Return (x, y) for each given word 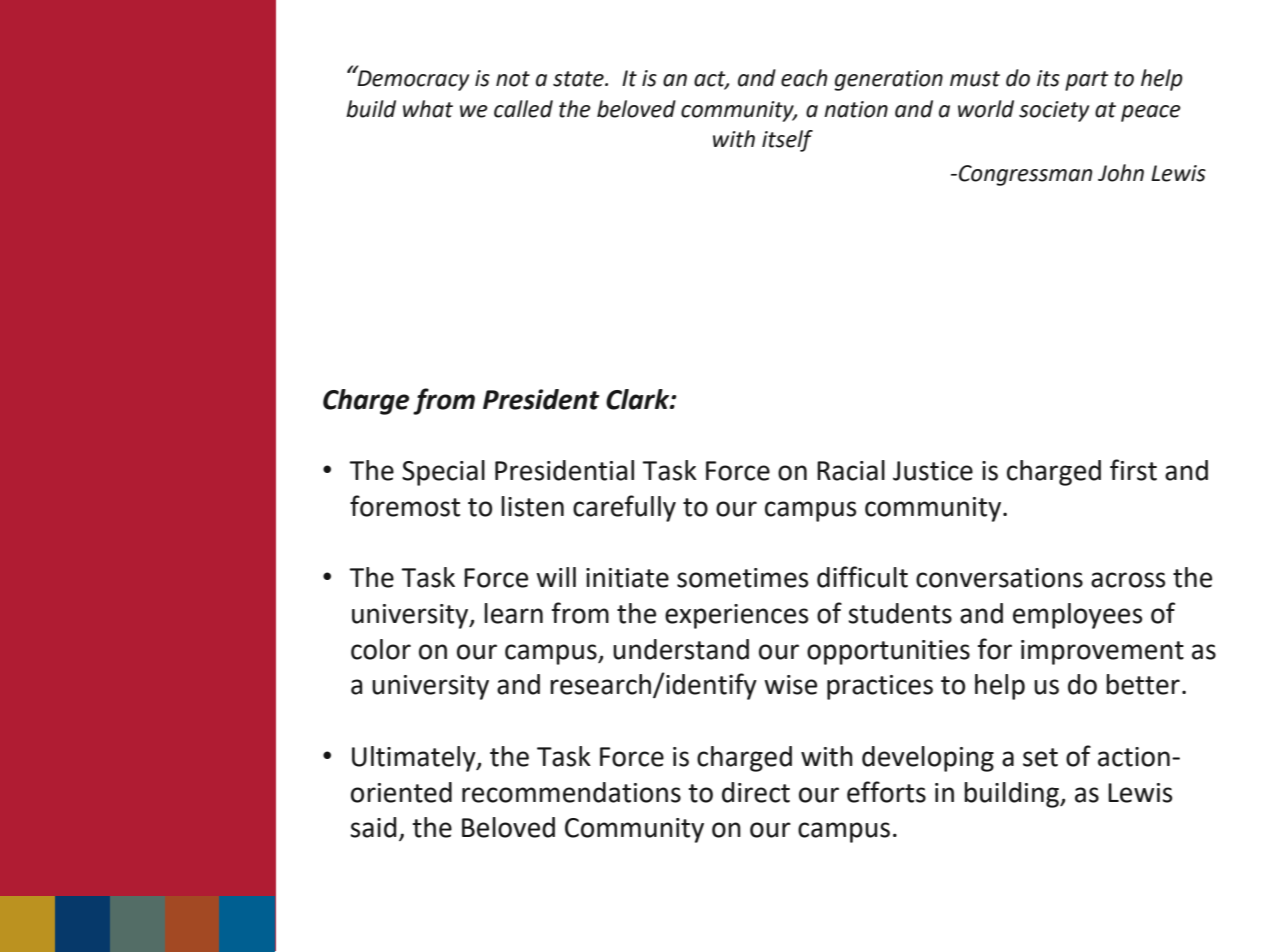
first (1133, 470)
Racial (851, 470)
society (1054, 111)
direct (756, 792)
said (373, 827)
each (804, 78)
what (428, 109)
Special (443, 473)
